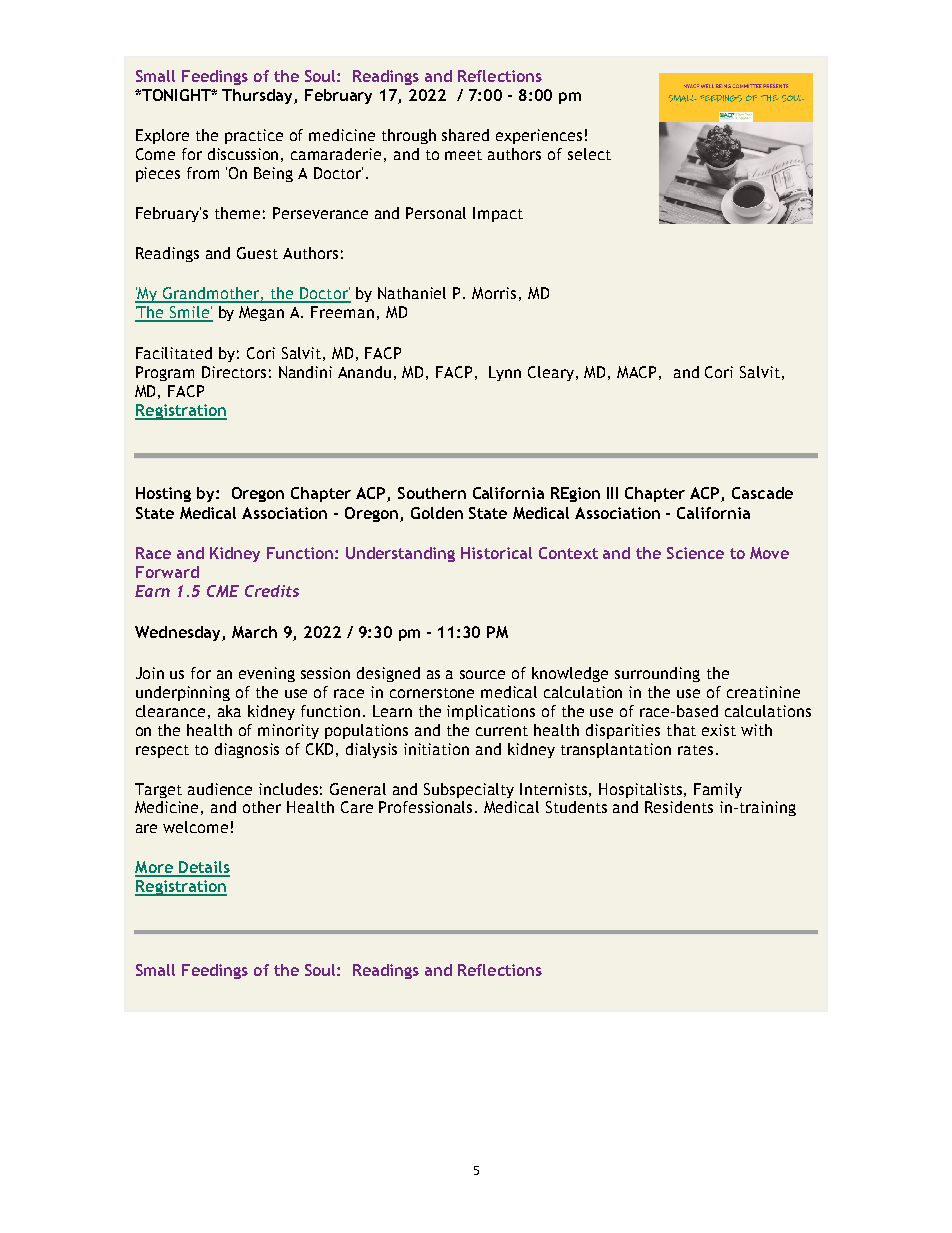 This document has width=952, height=1233. I want to click on Hosting, so click(163, 494).
